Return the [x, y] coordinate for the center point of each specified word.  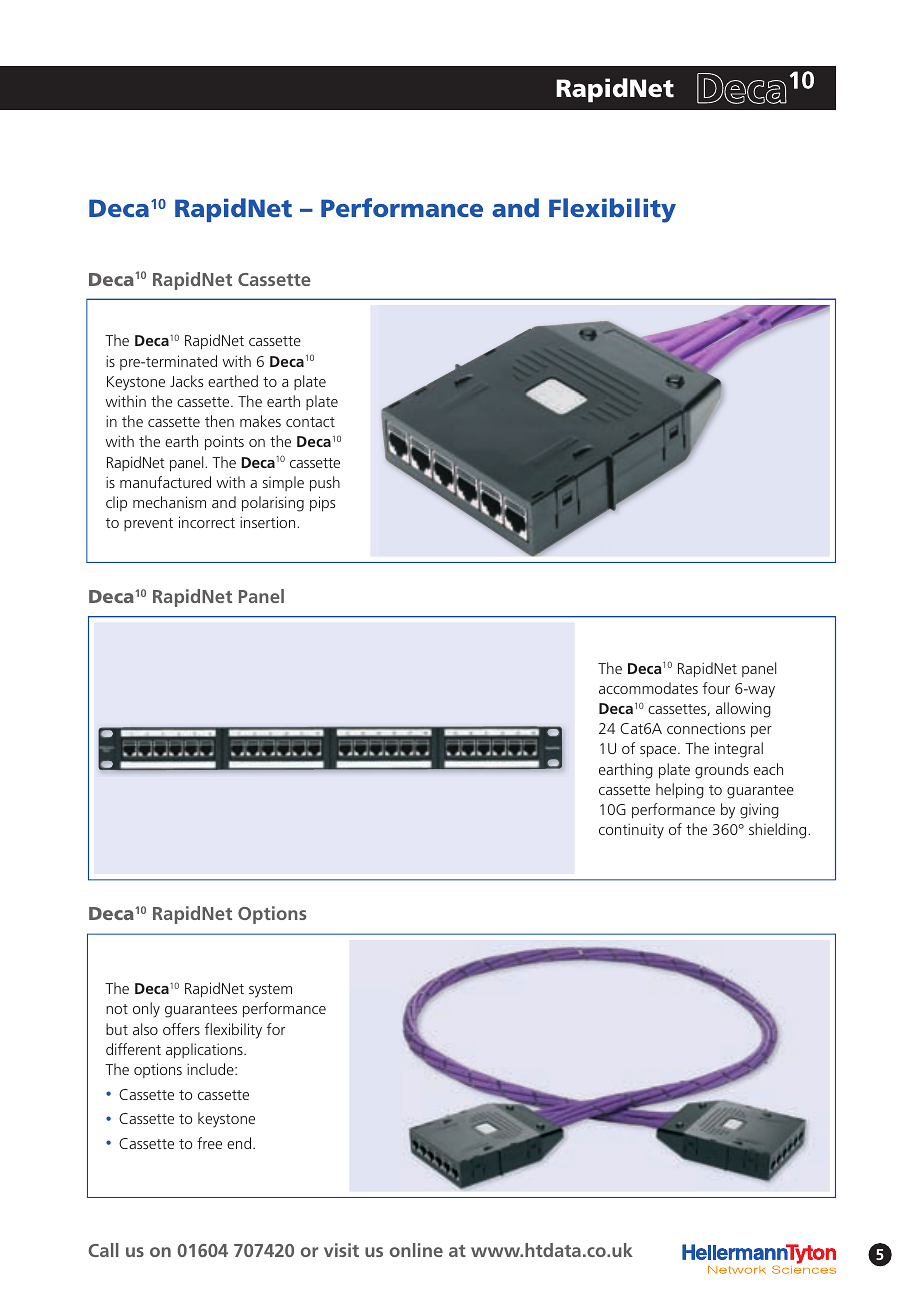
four [716, 688]
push [325, 484]
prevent [148, 524]
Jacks [186, 381]
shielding [779, 831]
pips [322, 504]
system [270, 991]
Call [103, 1250]
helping [680, 791]
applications [205, 1051]
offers [181, 1029]
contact [310, 422]
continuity [631, 831]
